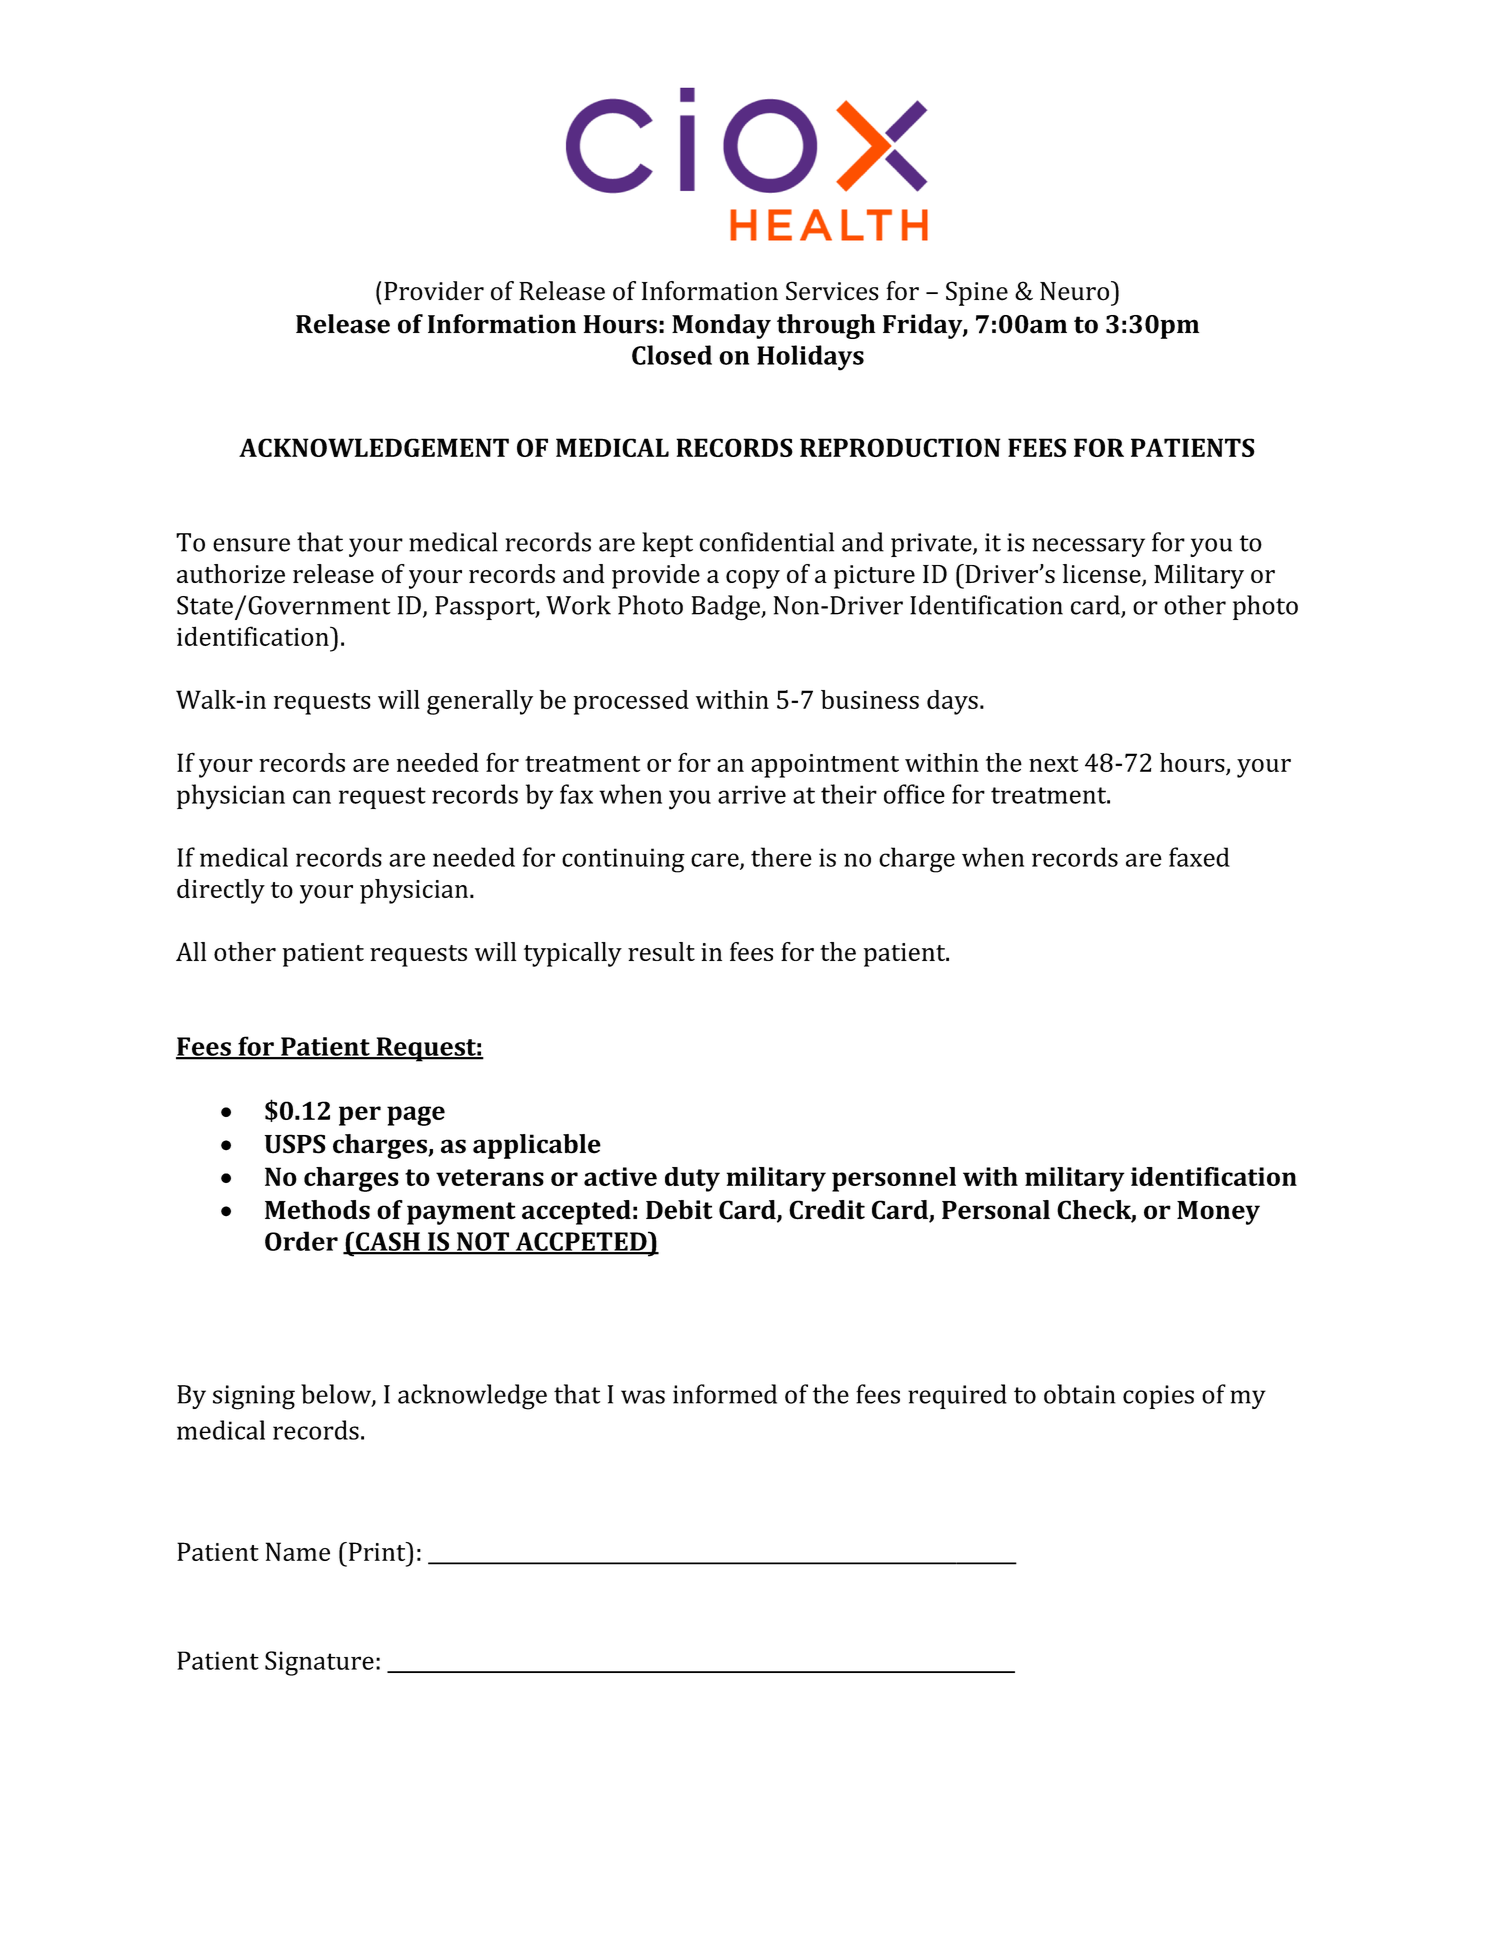 This screenshot has width=1495, height=1935. What do you see at coordinates (661, 951) in the screenshot?
I see `result` at bounding box center [661, 951].
